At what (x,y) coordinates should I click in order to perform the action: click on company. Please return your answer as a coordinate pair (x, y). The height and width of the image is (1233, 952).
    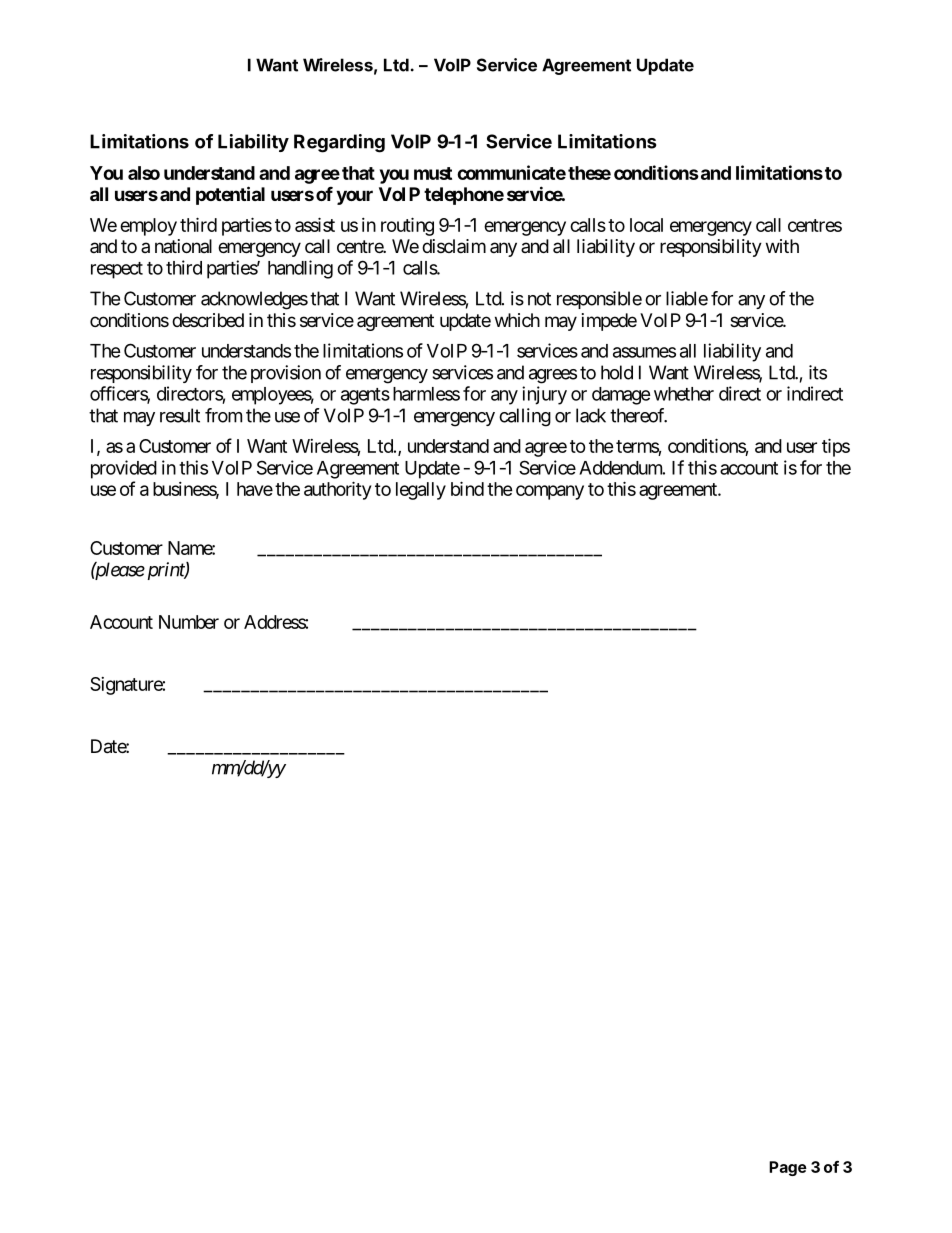
    Looking at the image, I should click on (550, 492).
